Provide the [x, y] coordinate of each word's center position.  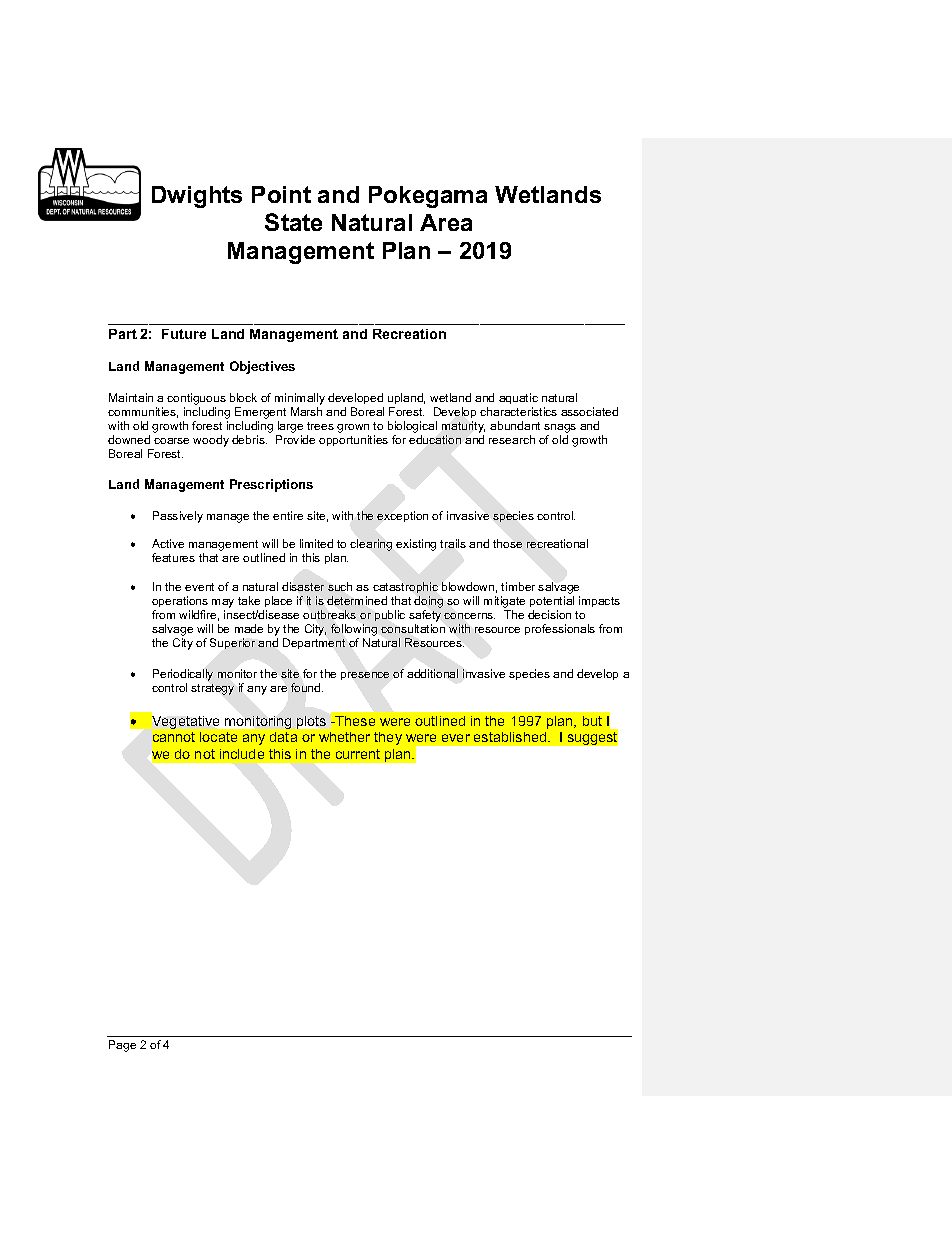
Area [446, 222]
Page [122, 1046]
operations [180, 601]
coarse [171, 441]
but [592, 721]
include [242, 754]
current [358, 754]
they [388, 738]
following [354, 630]
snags [560, 428]
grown [353, 428]
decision [549, 614]
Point [281, 194]
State [293, 222]
